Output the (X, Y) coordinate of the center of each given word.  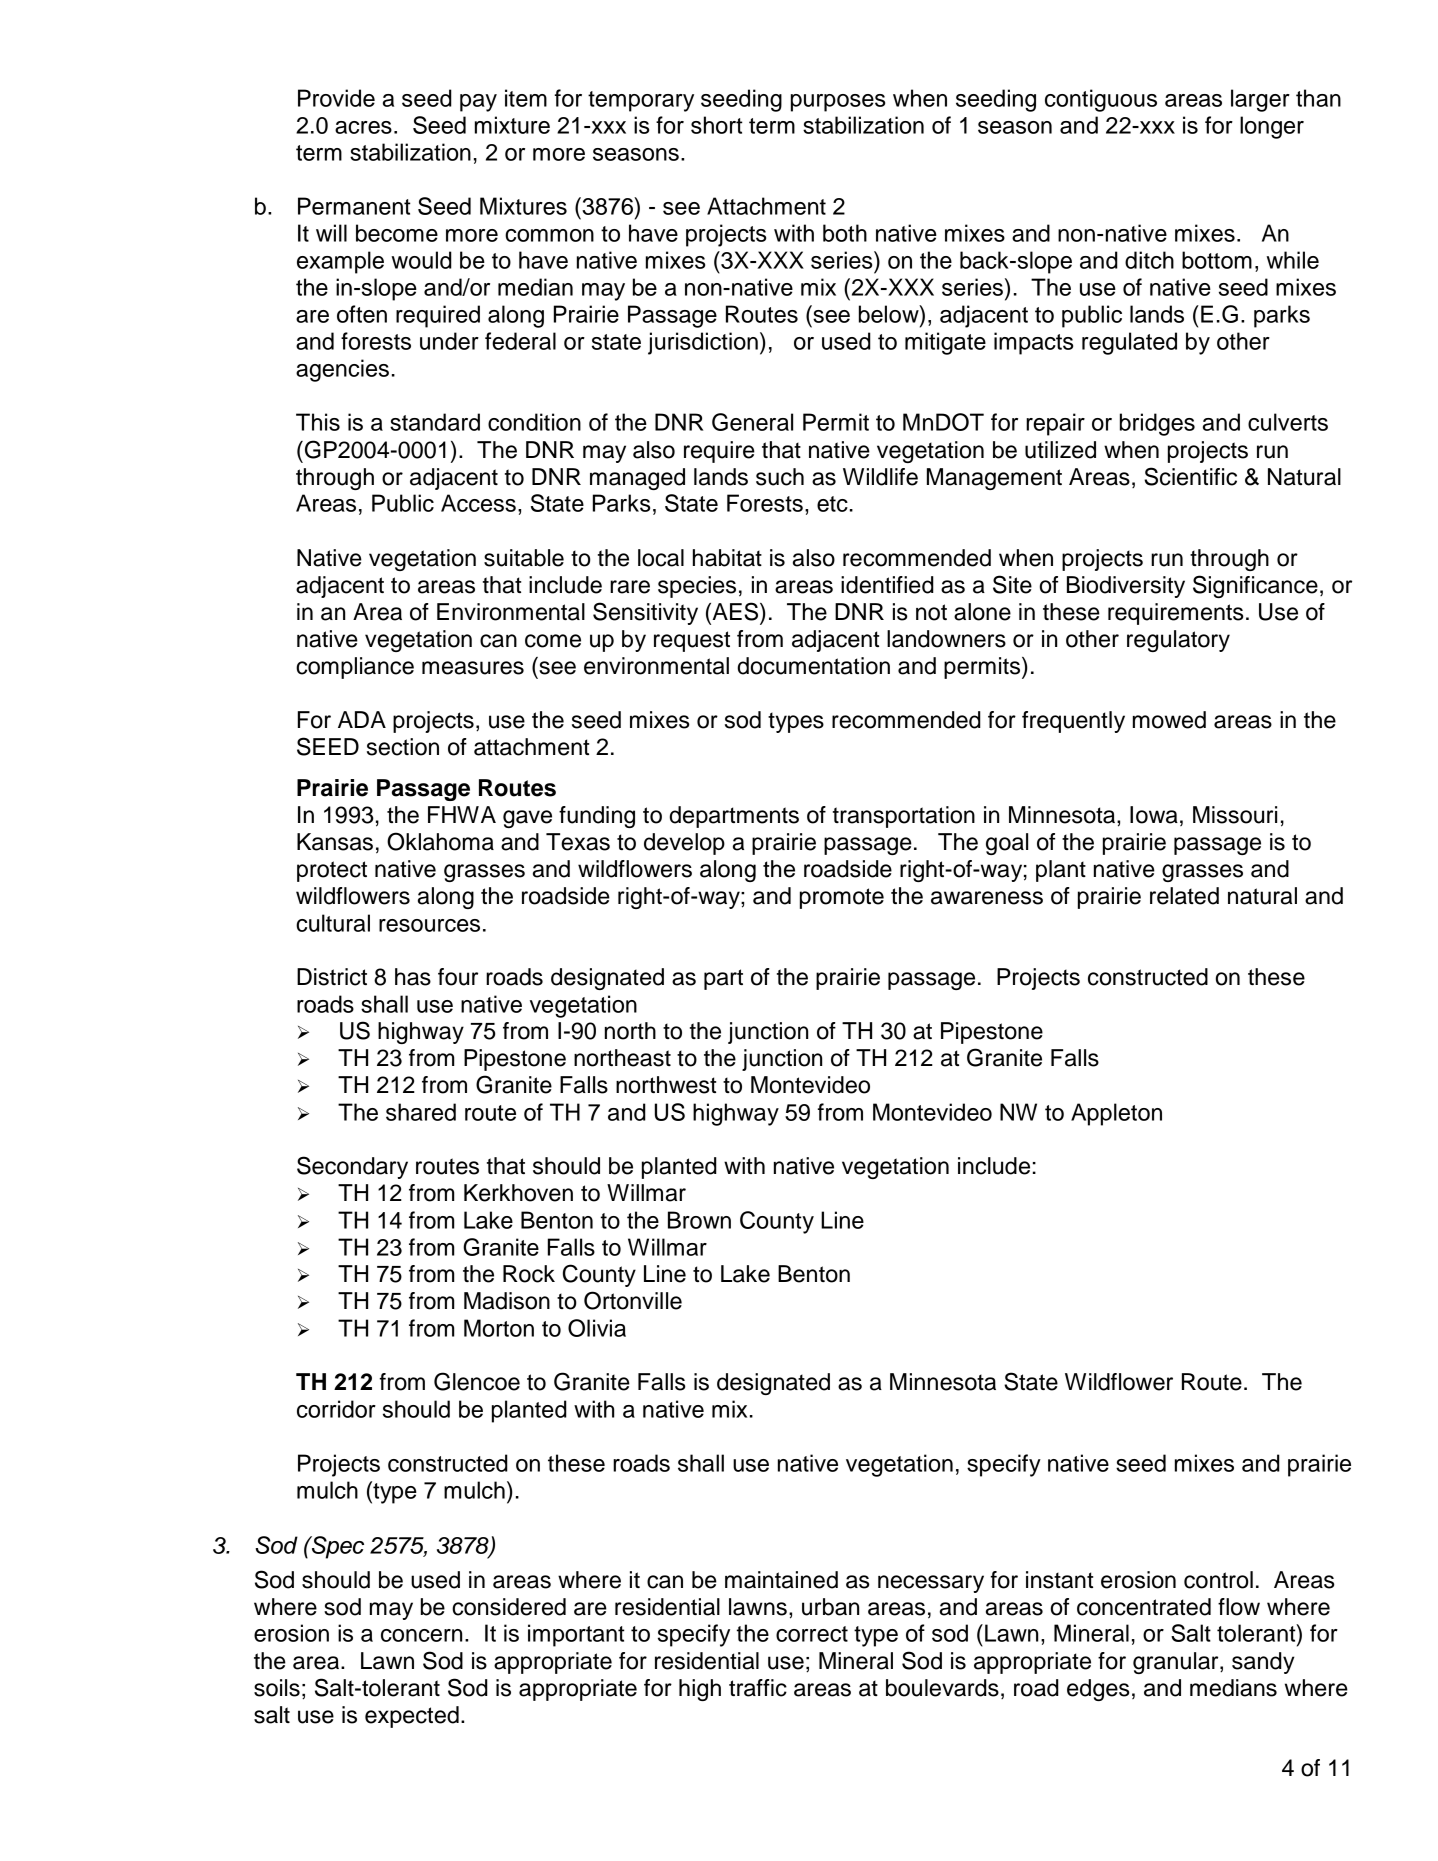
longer (1272, 127)
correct (812, 1634)
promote (842, 898)
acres (363, 127)
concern (421, 1635)
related (1184, 896)
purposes (838, 103)
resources (429, 925)
